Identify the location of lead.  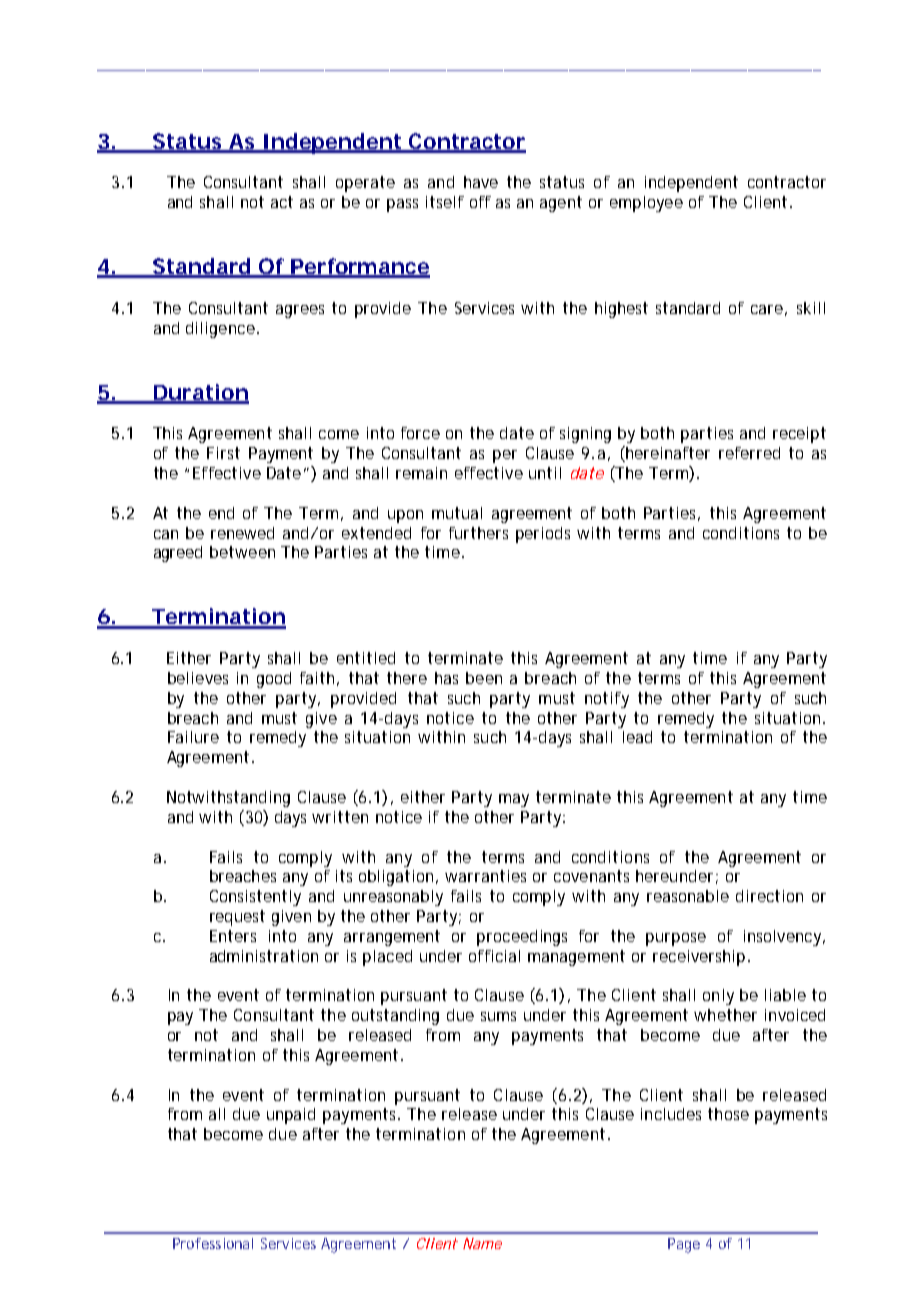
(637, 737).
